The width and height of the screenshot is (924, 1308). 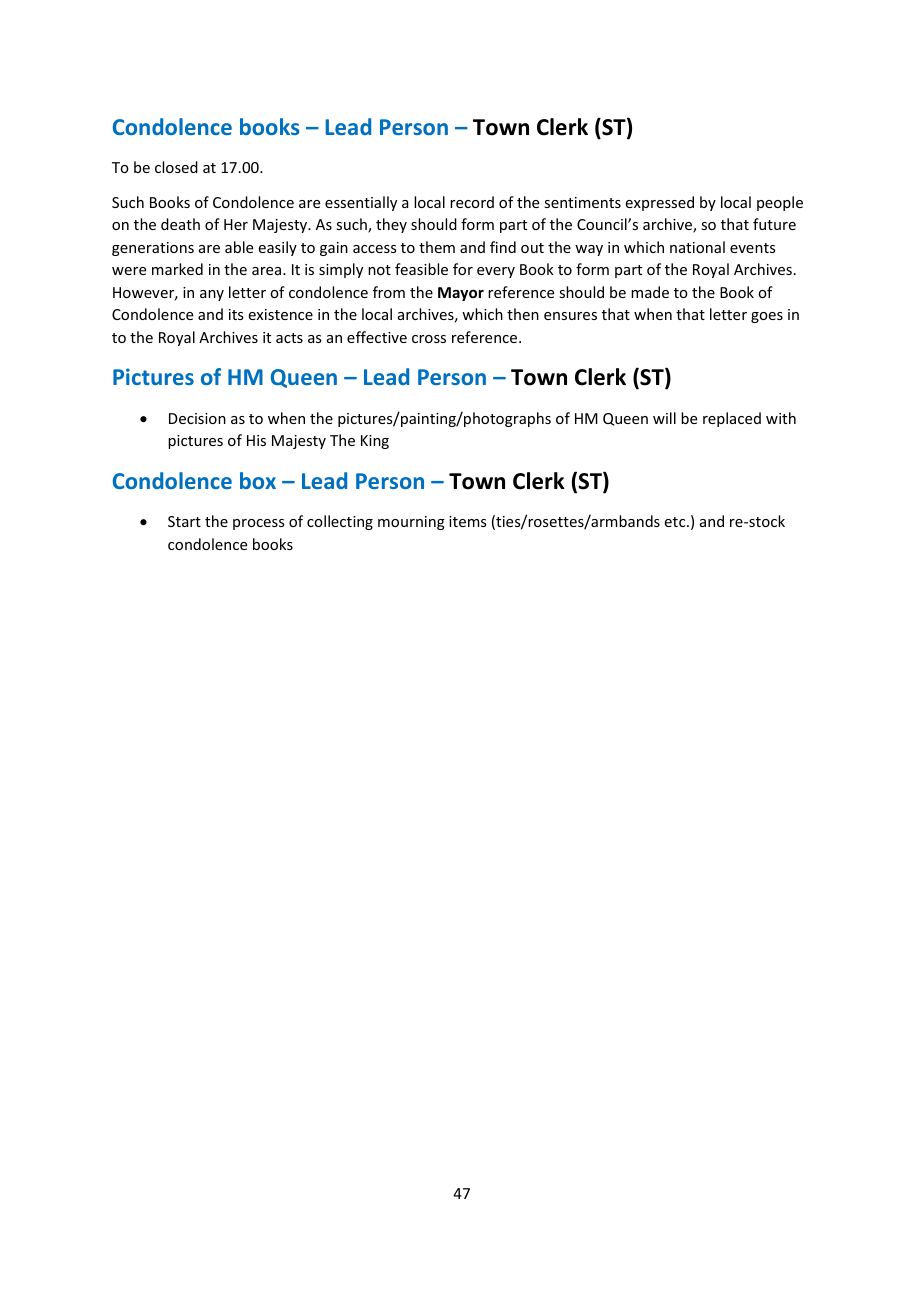 I want to click on etc, so click(x=676, y=522).
